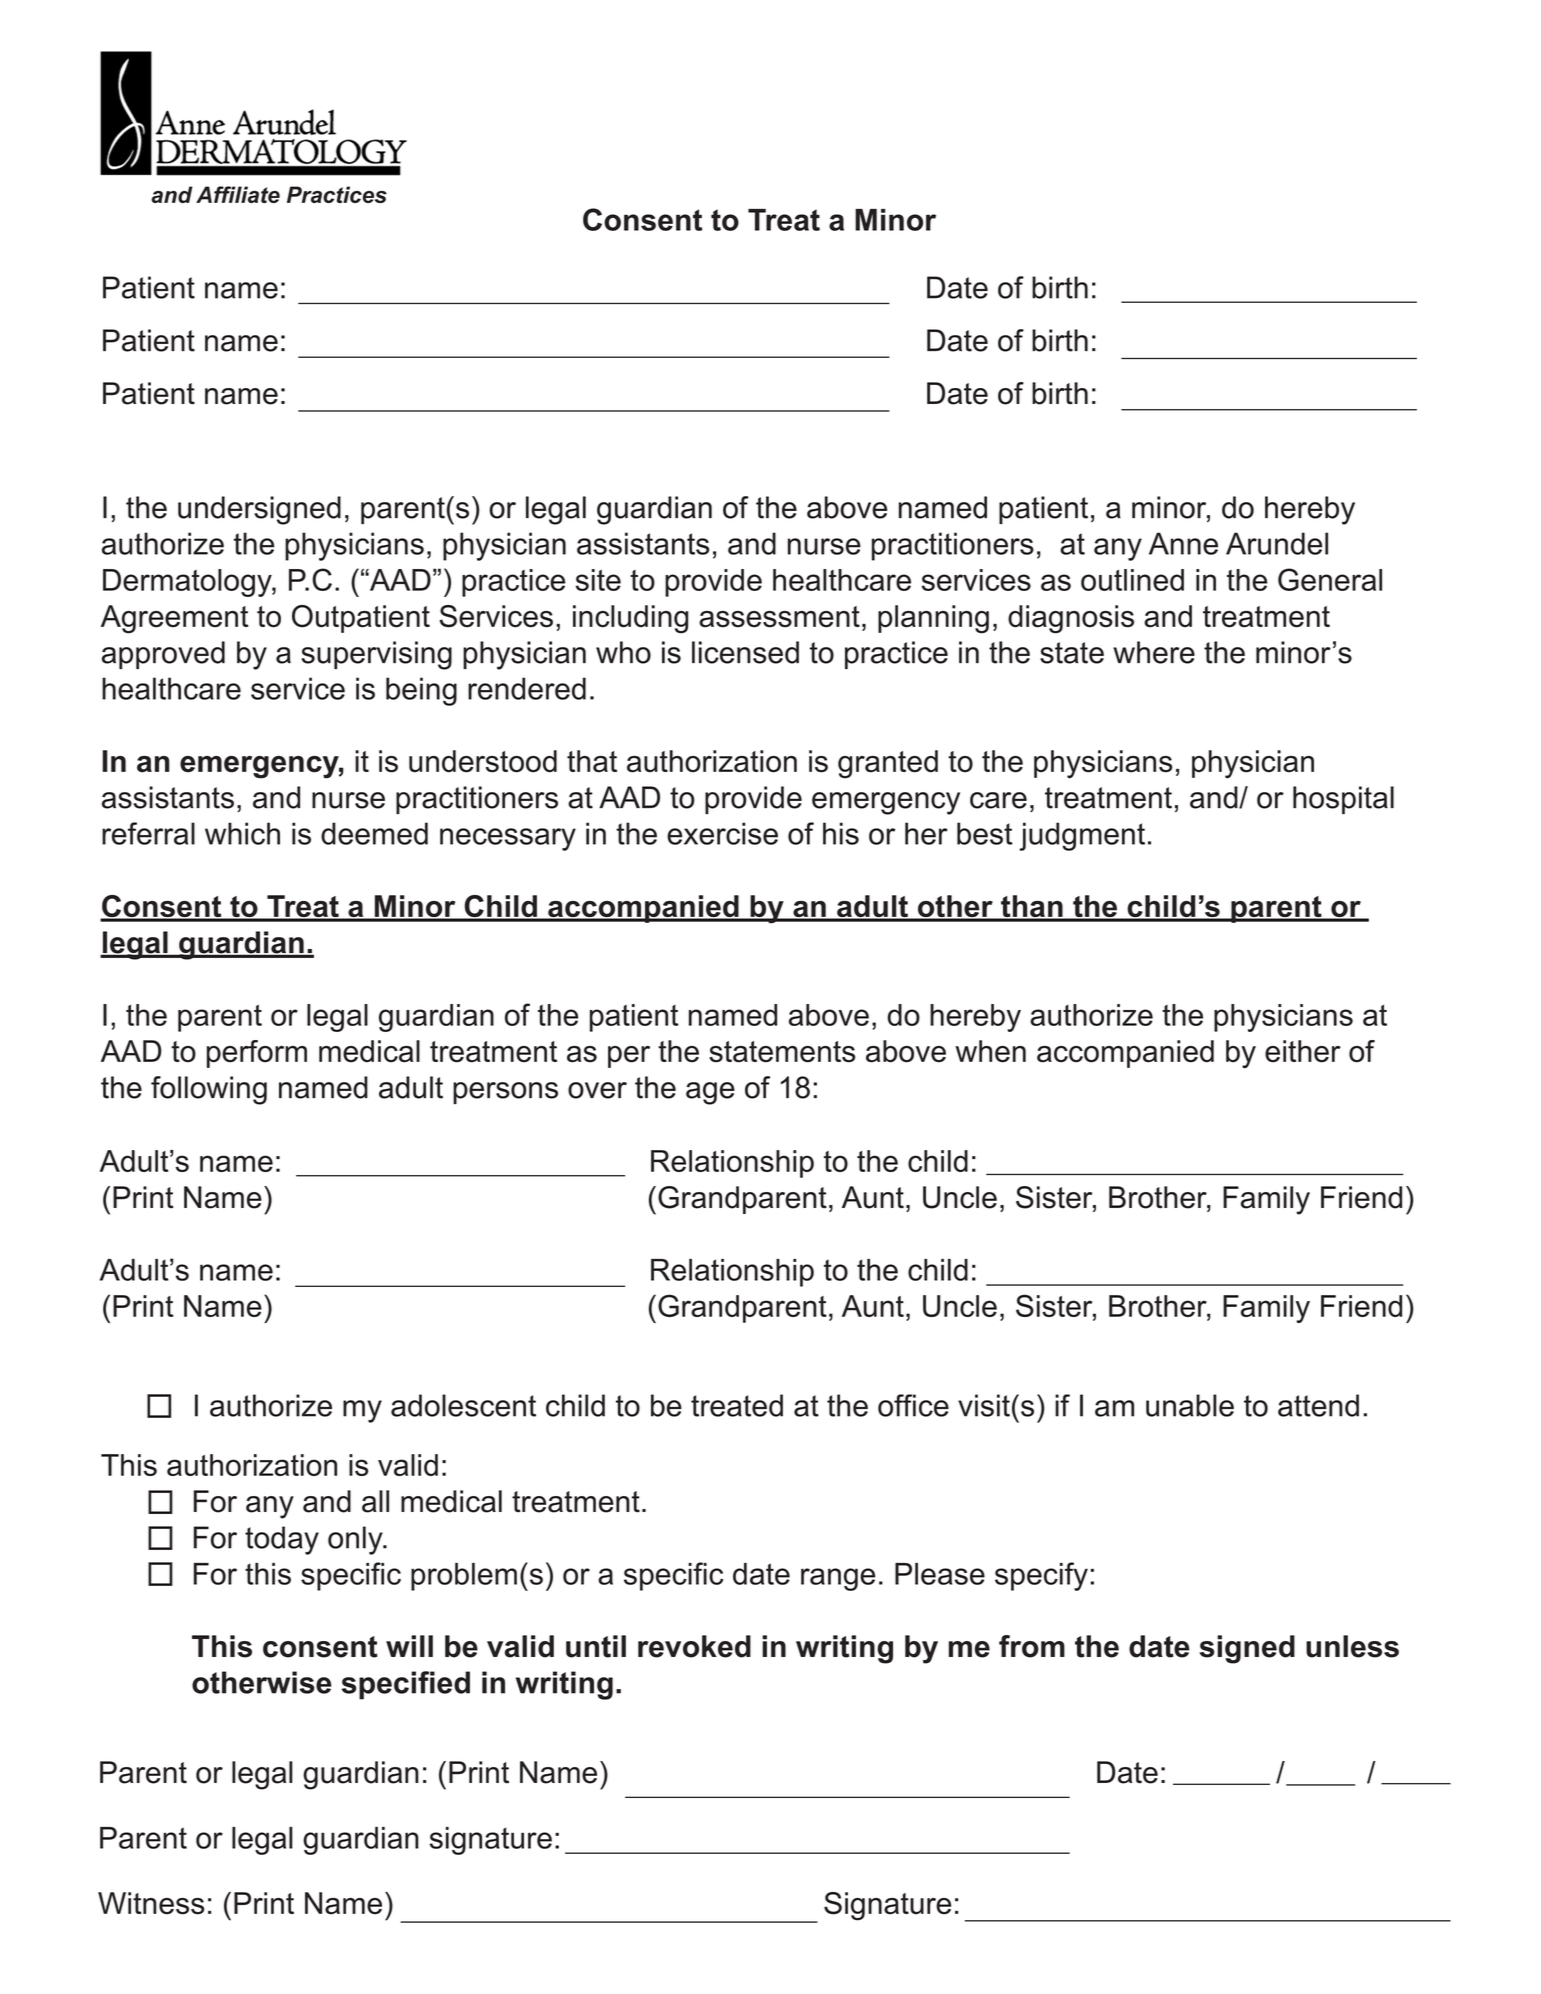 This screenshot has height=1994, width=1541. What do you see at coordinates (1183, 543) in the screenshot?
I see `Anne` at bounding box center [1183, 543].
